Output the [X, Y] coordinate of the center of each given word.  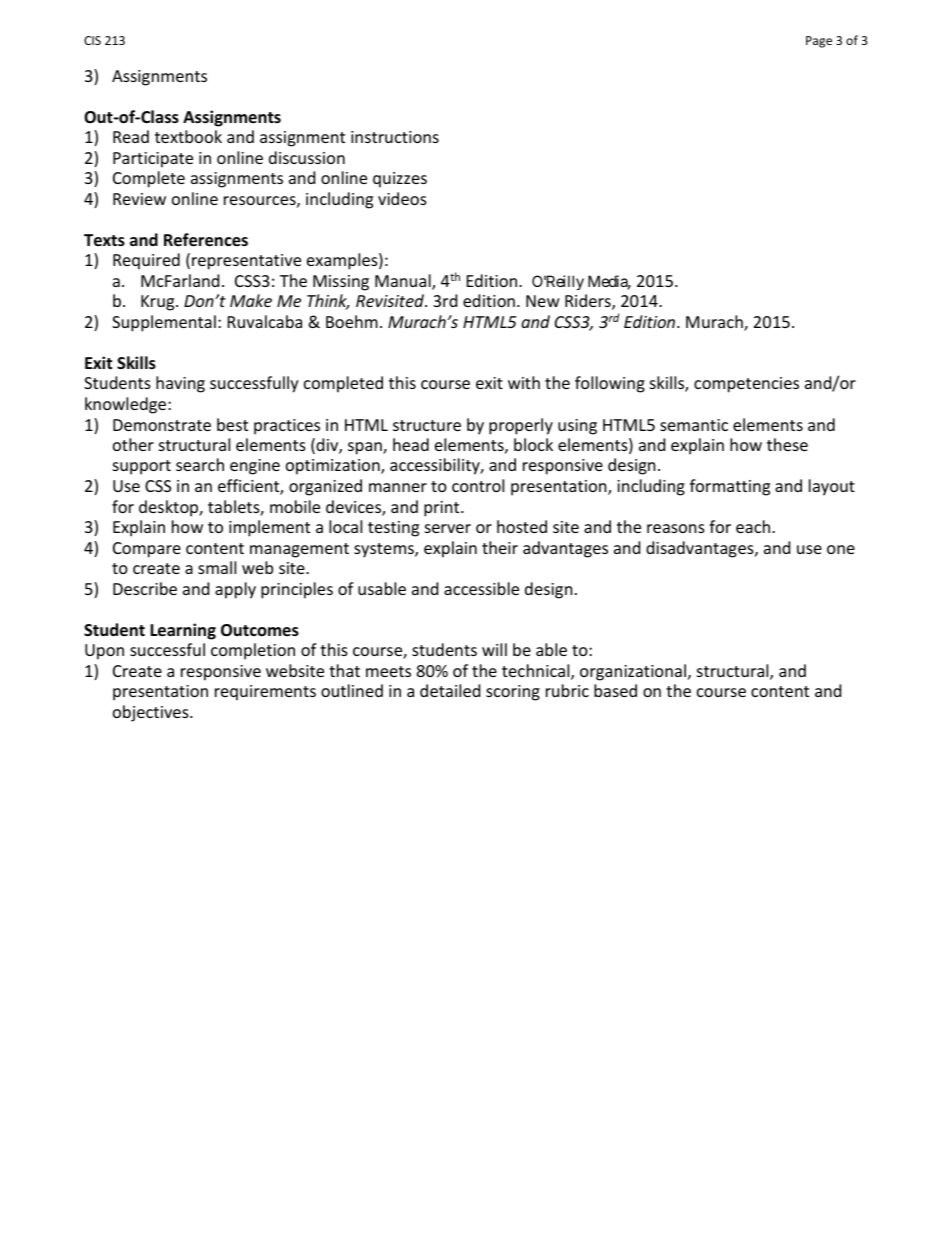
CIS [92, 40]
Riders [589, 302]
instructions [395, 137]
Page [819, 42]
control [478, 485]
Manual [404, 282]
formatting [730, 487]
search [200, 464]
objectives [152, 713]
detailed [450, 690]
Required [146, 261]
